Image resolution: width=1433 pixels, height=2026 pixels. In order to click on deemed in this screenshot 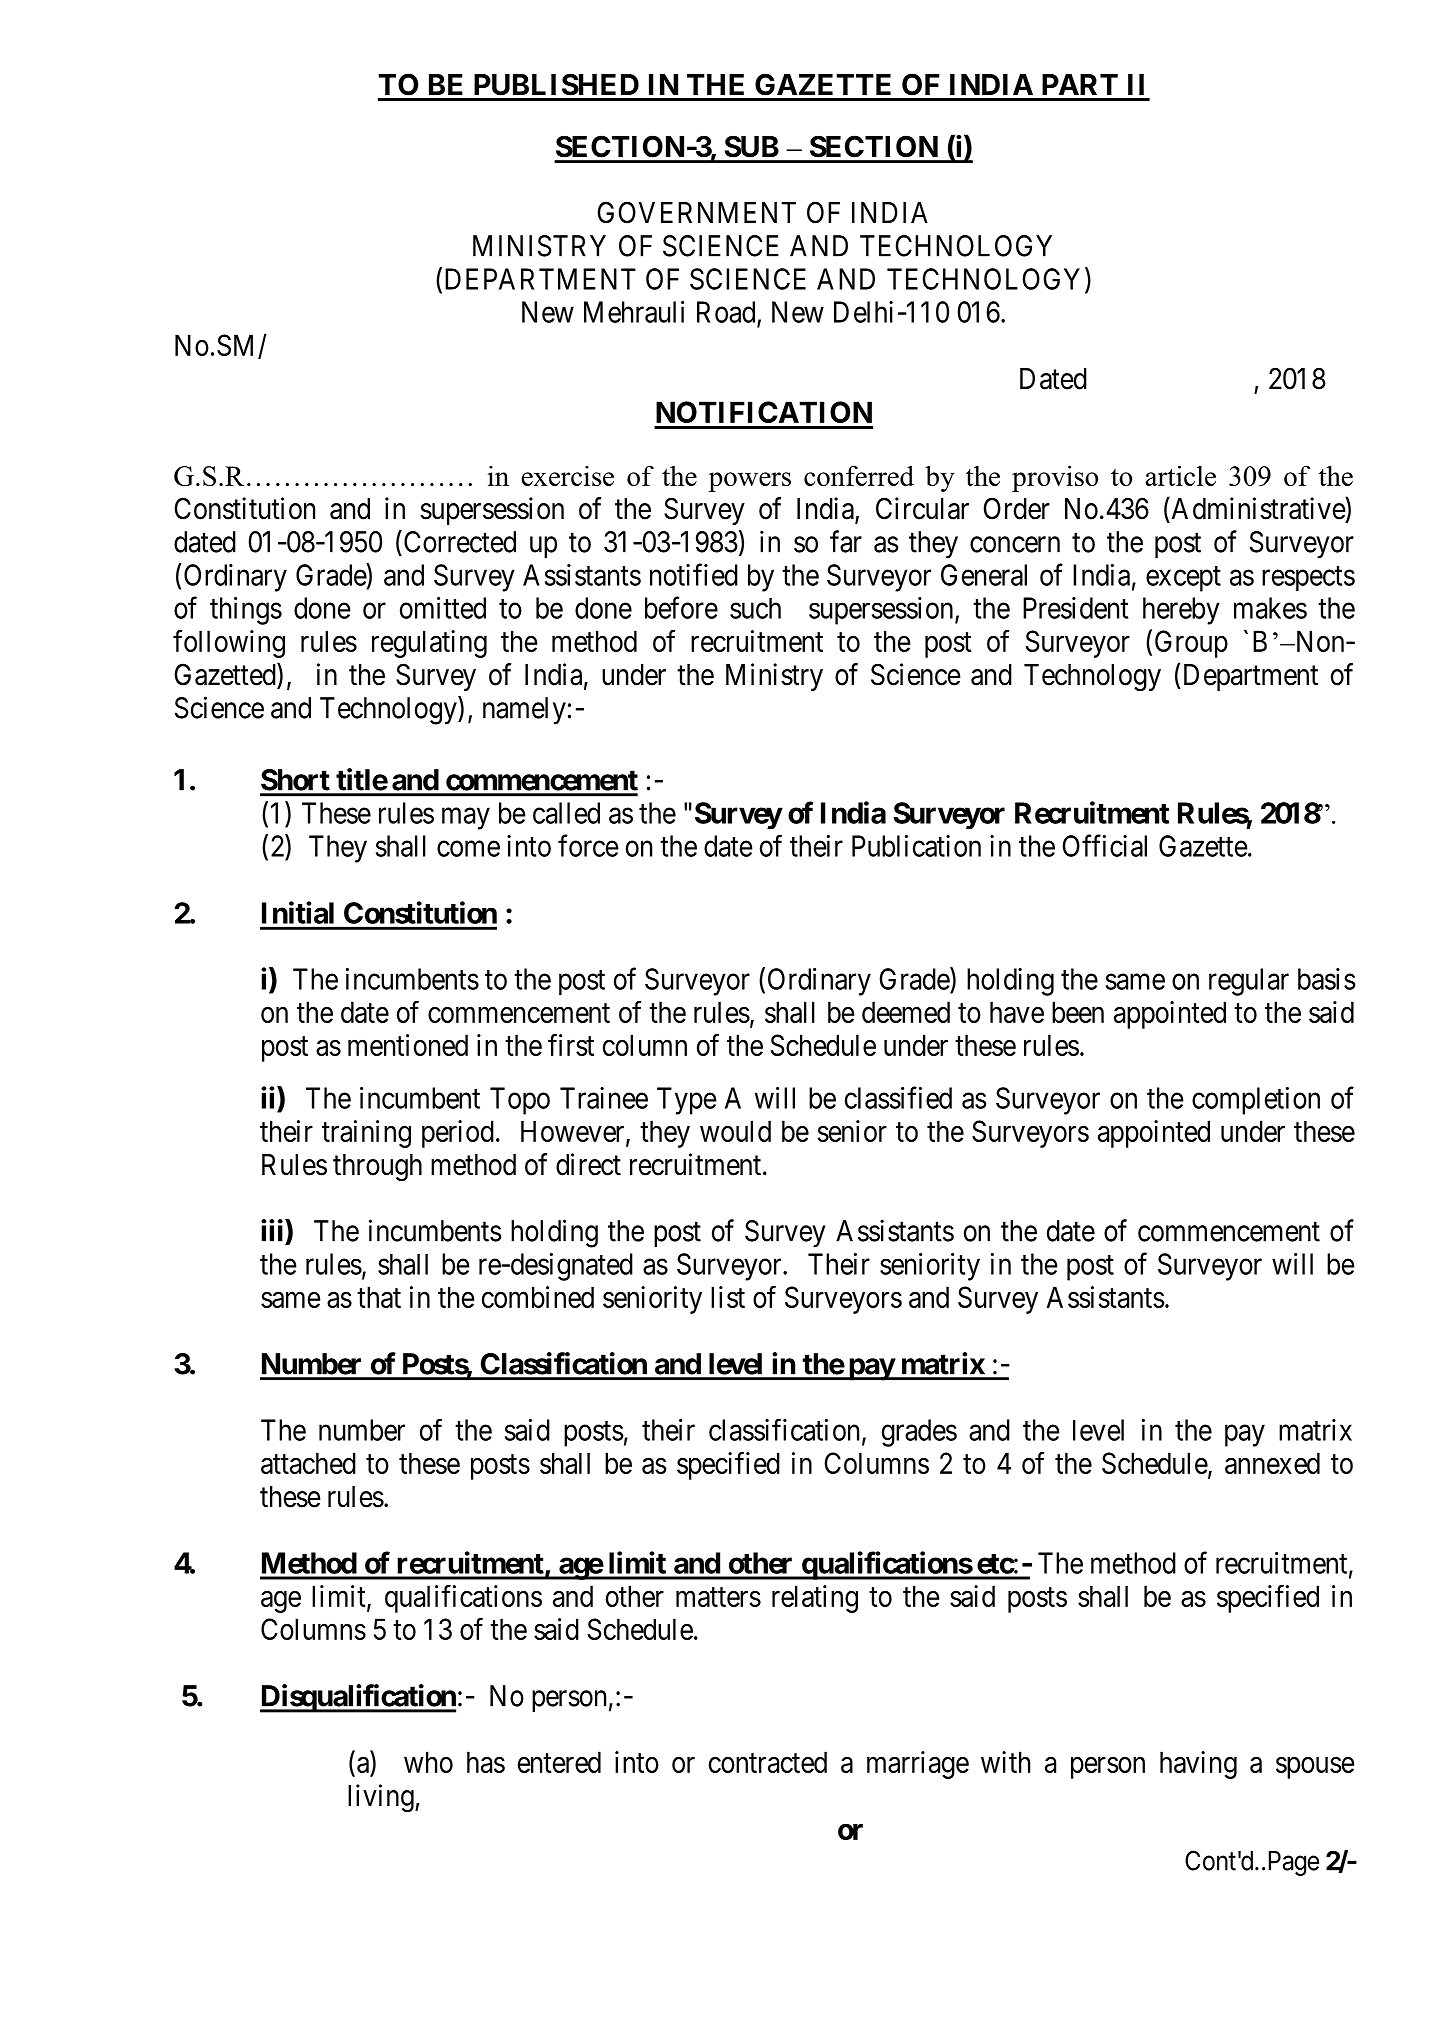, I will do `click(906, 1012)`.
